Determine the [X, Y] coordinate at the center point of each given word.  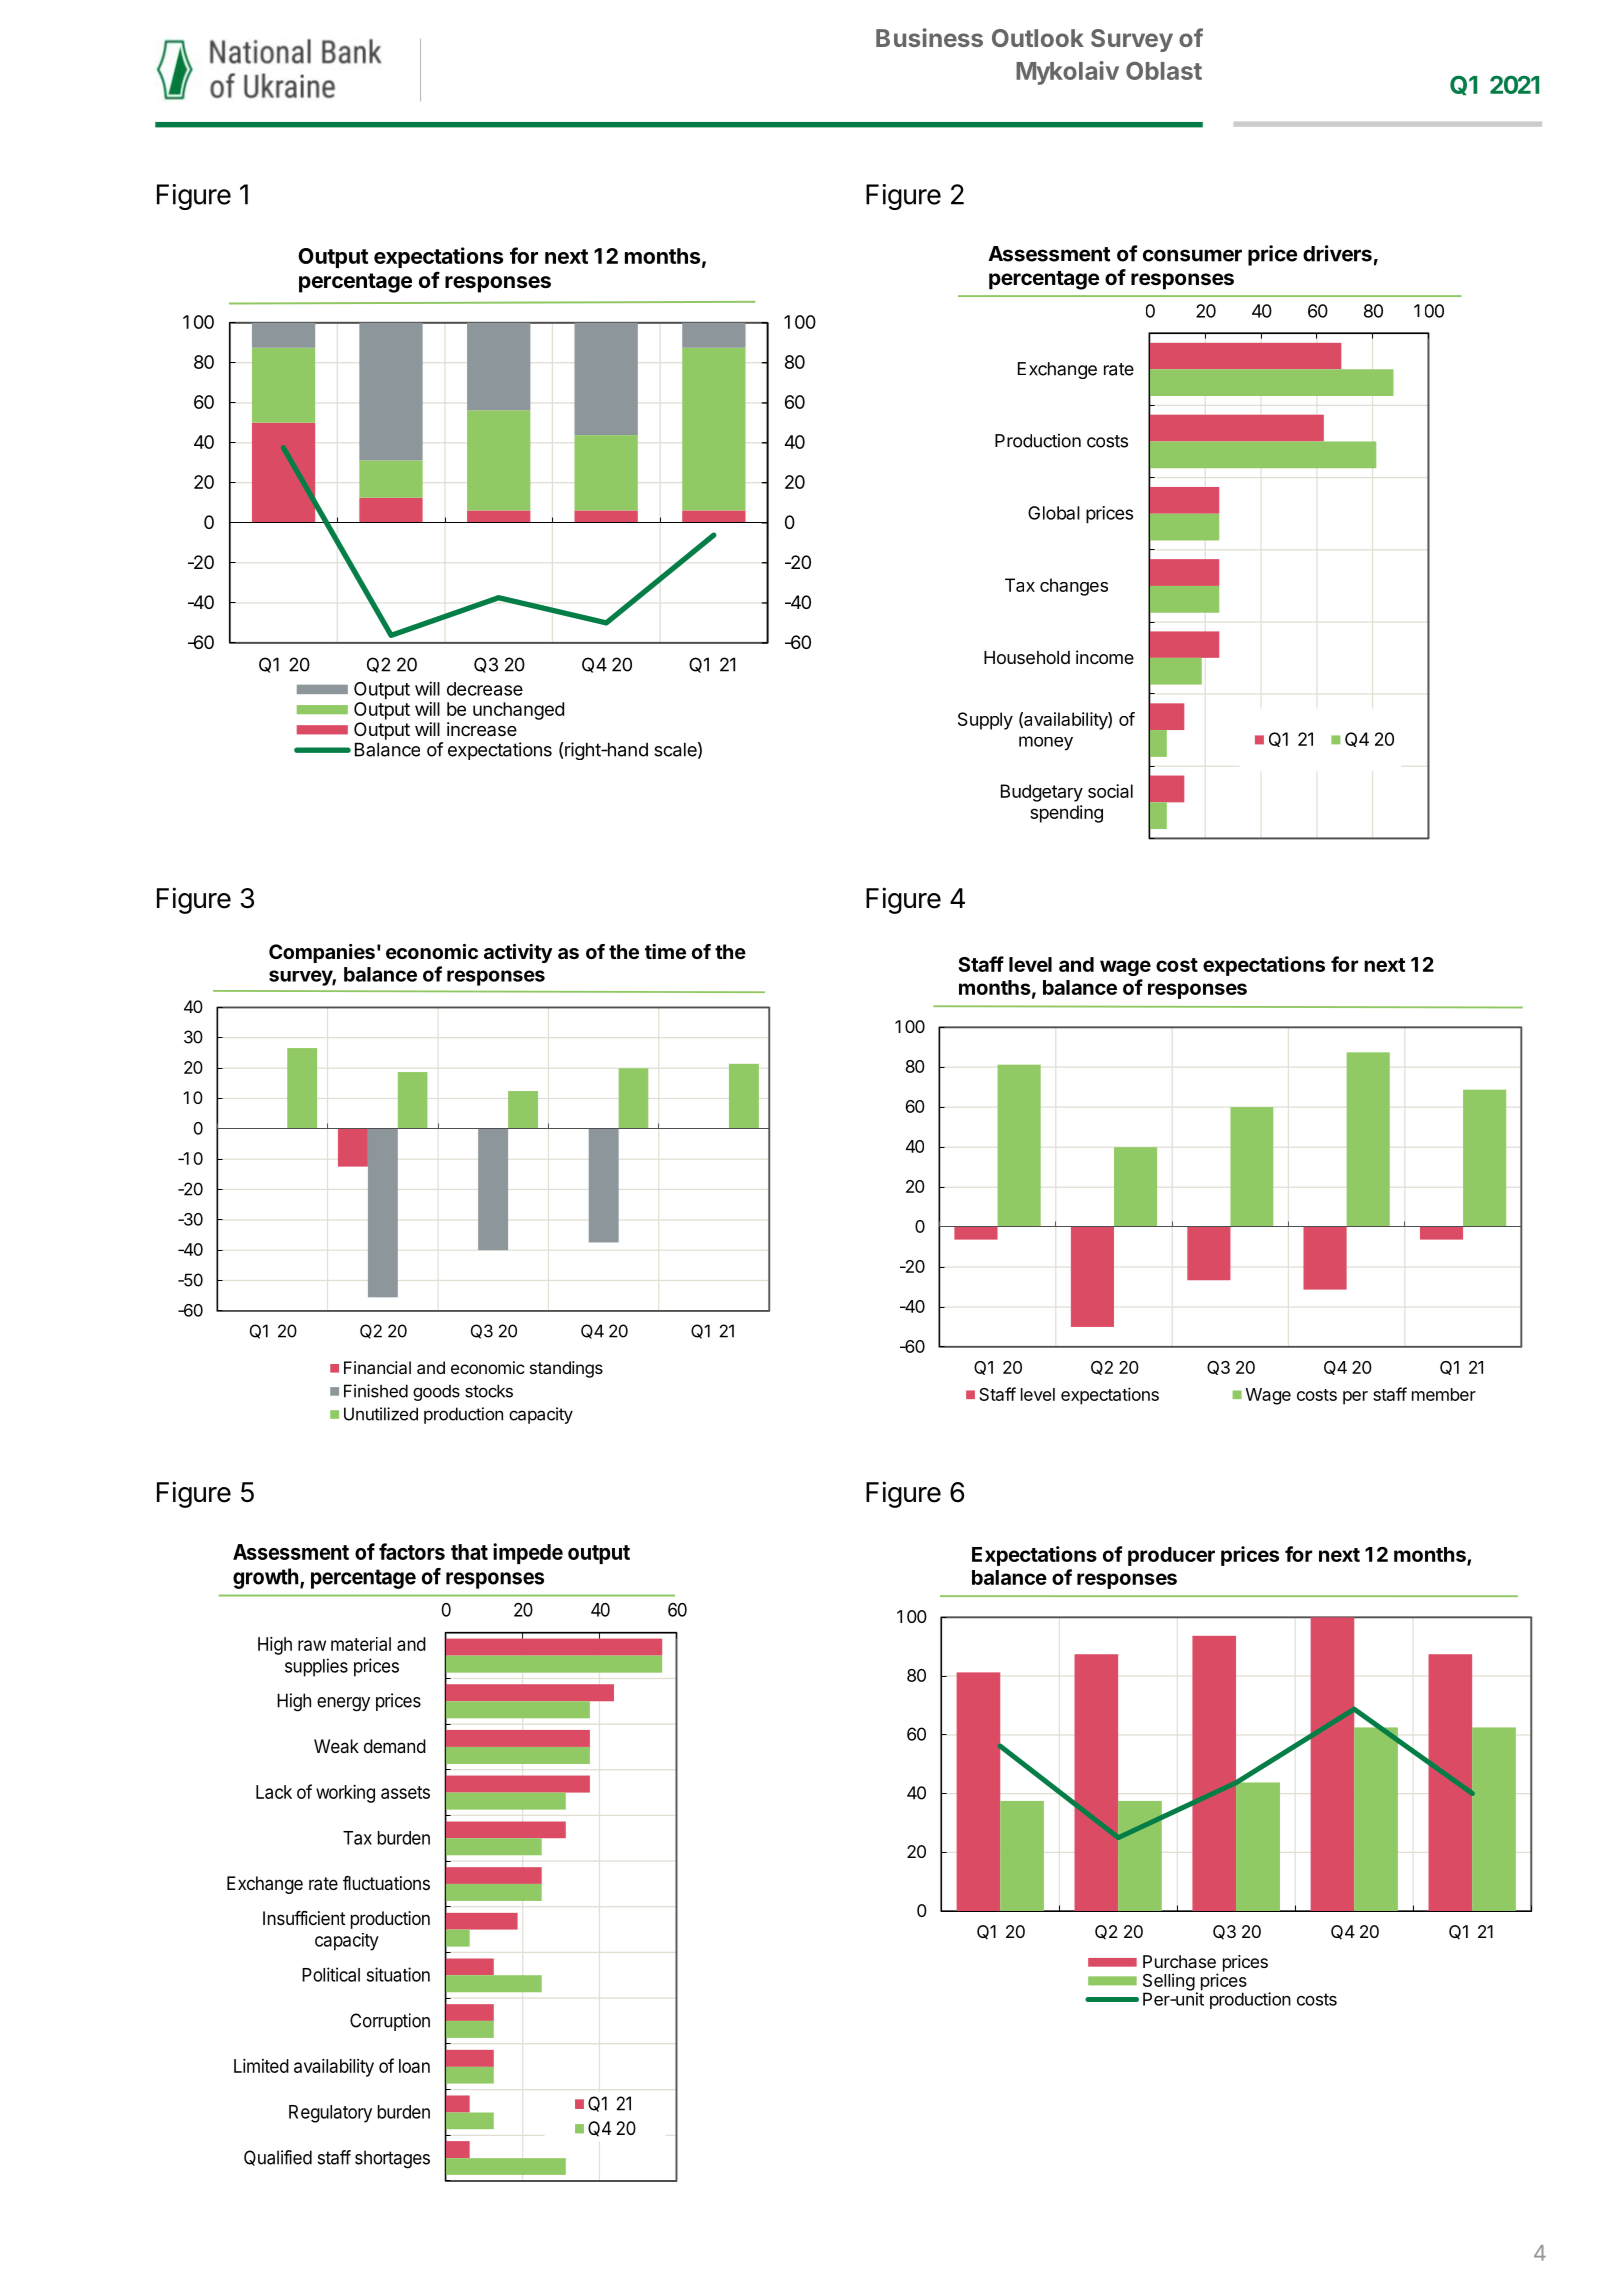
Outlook [1038, 38]
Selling [1169, 1983]
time [665, 951]
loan [414, 2066]
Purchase [1179, 1961]
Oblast [1164, 71]
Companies [322, 953]
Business [929, 37]
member [1444, 1394]
